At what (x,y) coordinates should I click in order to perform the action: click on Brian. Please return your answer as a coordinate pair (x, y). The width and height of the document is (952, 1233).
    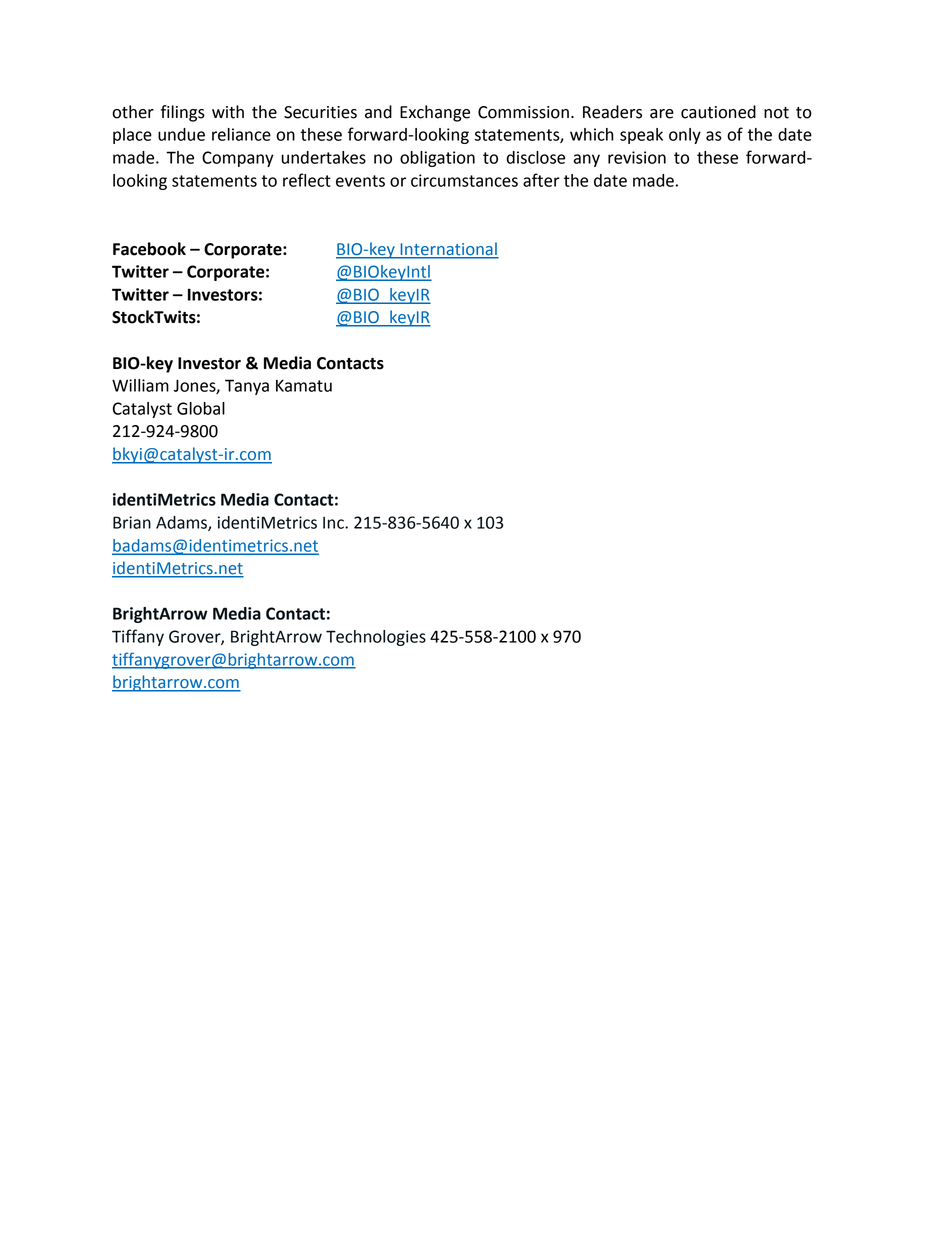
    Looking at the image, I should click on (132, 522).
